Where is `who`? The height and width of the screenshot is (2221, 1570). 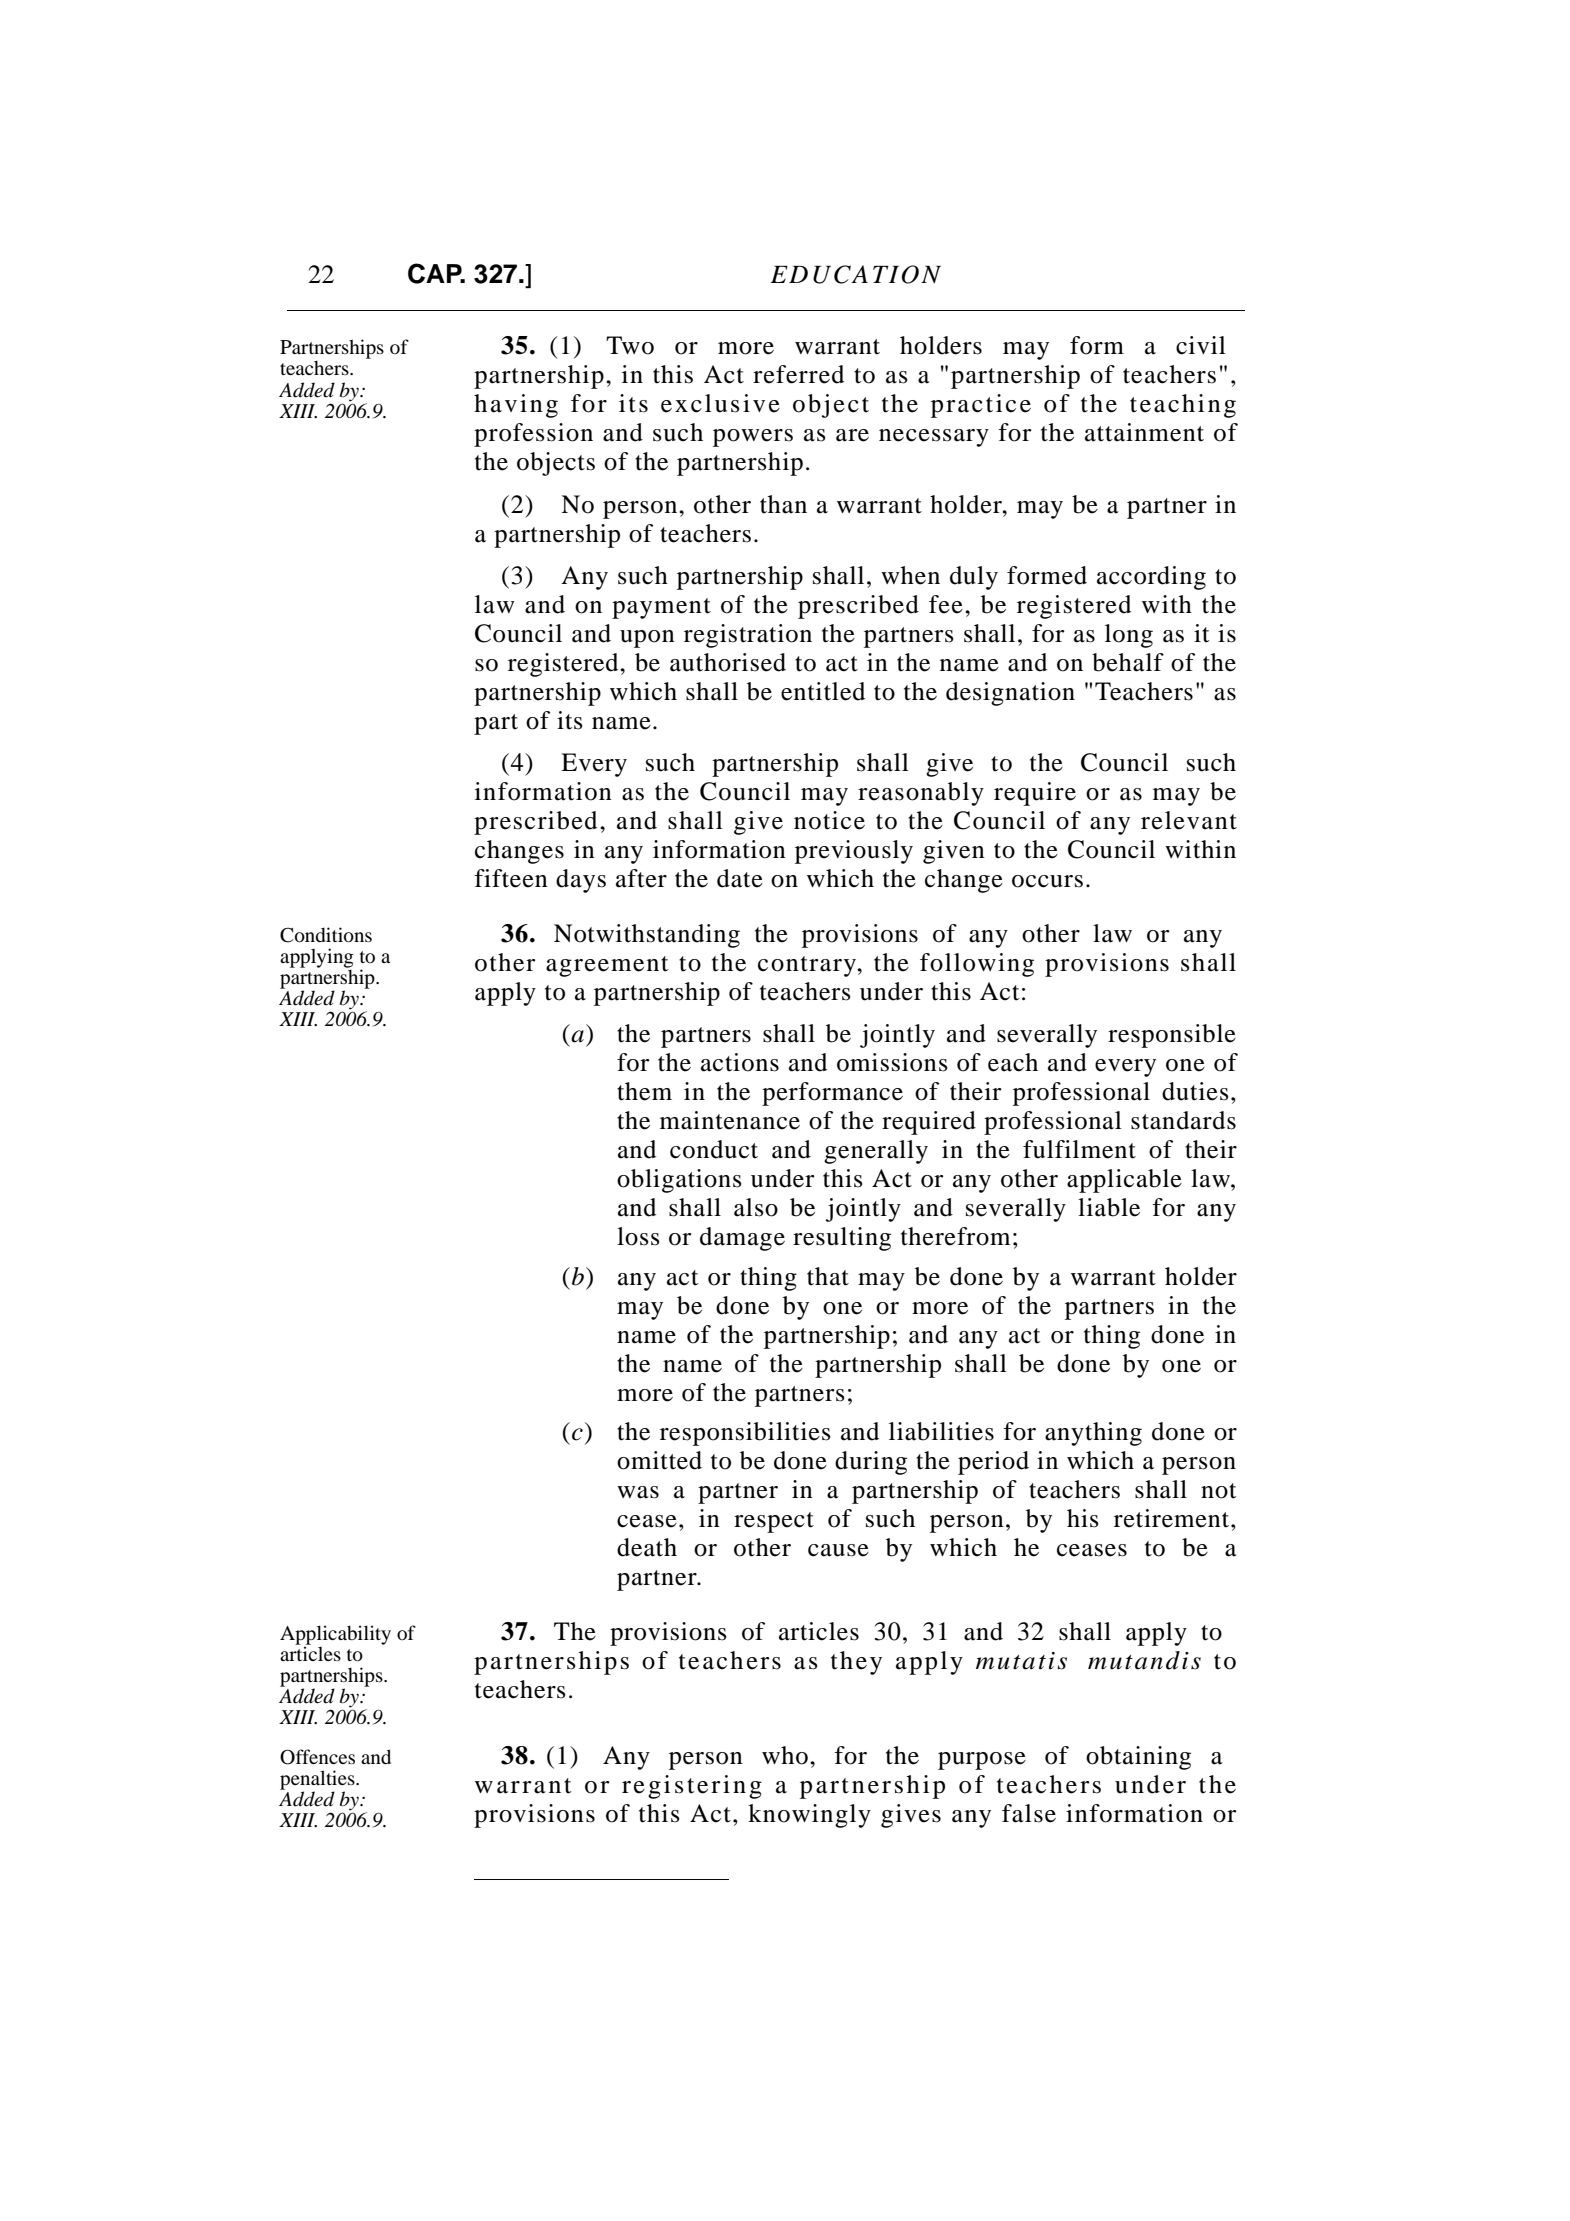 who is located at coordinates (785, 1755).
